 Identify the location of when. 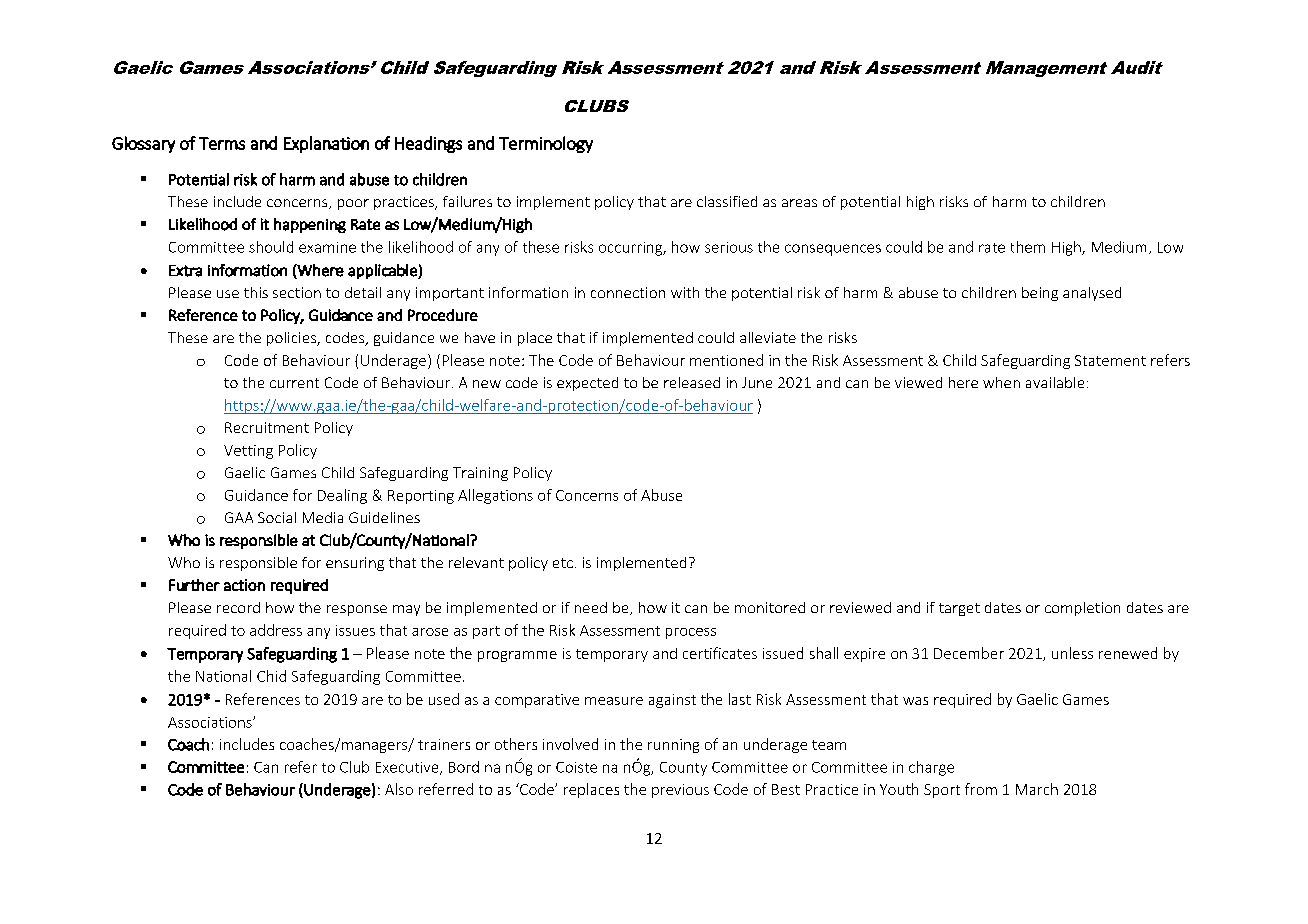
(1001, 382).
